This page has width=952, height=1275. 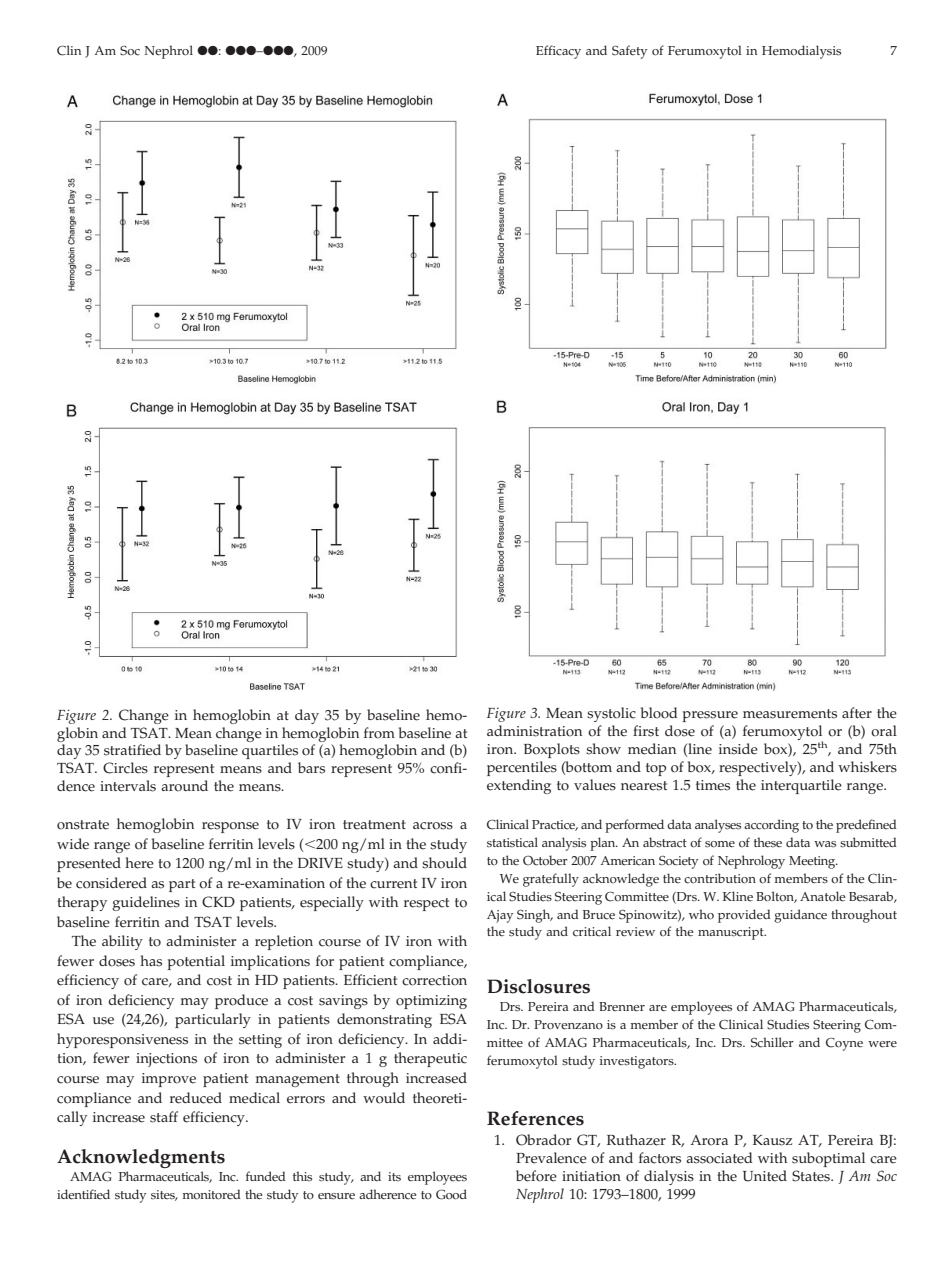 What do you see at coordinates (738, 749) in the page?
I see `inside` at bounding box center [738, 749].
